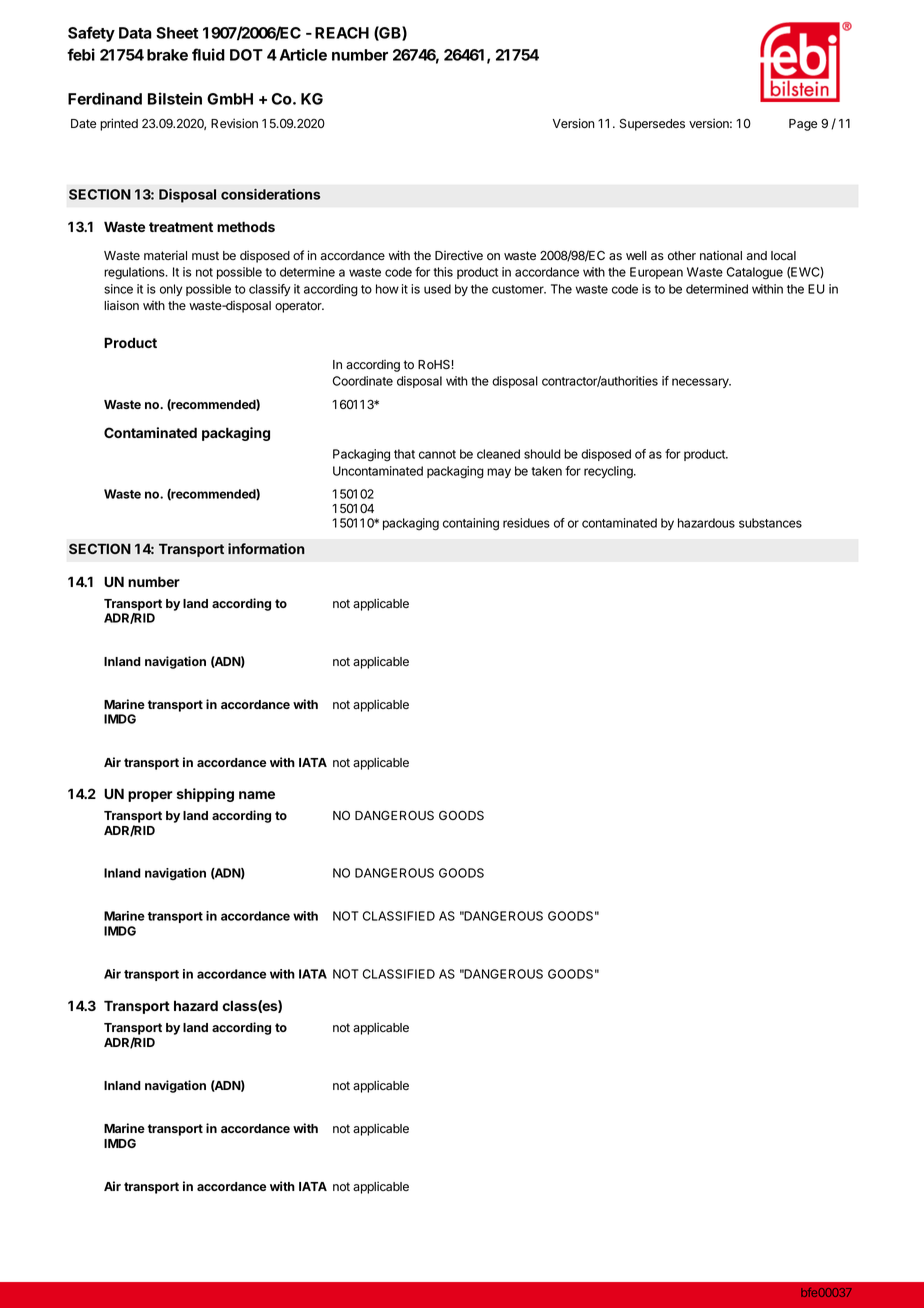  I want to click on cannot, so click(437, 454).
